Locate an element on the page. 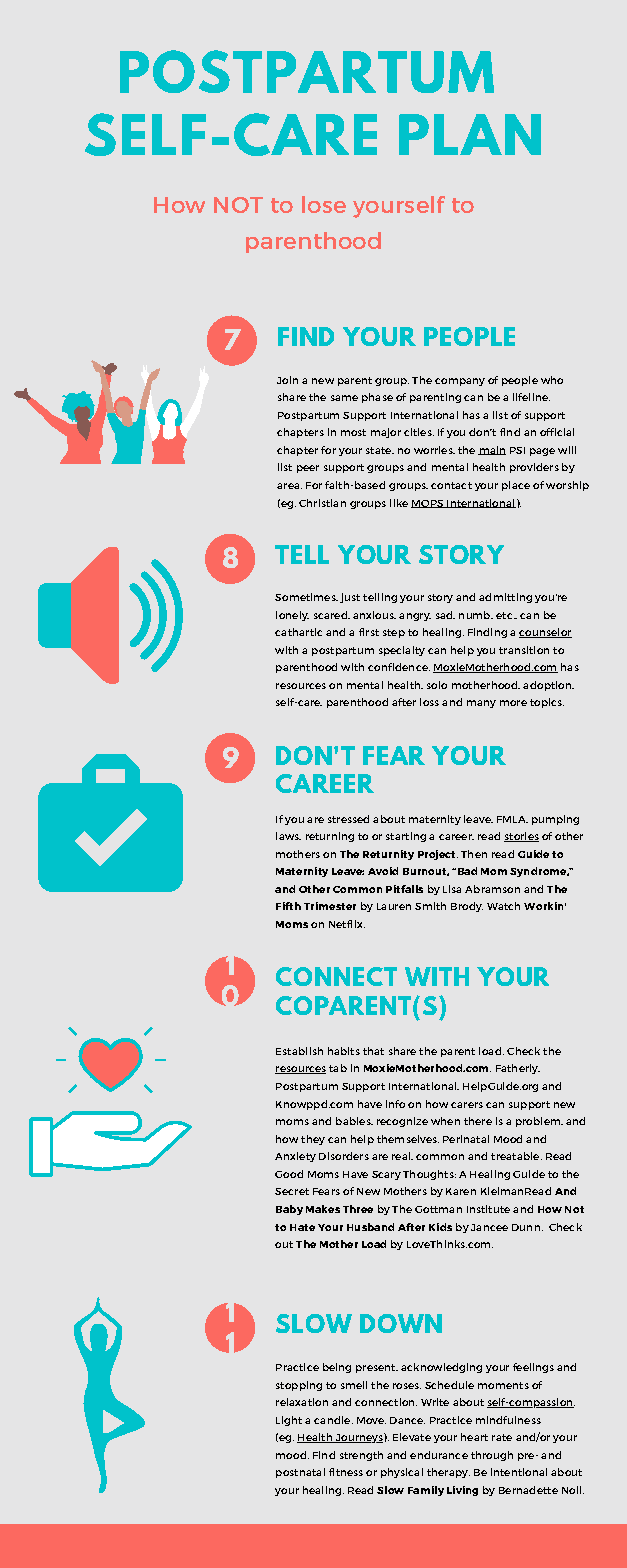 This image has height=1568, width=627. who is located at coordinates (552, 380).
